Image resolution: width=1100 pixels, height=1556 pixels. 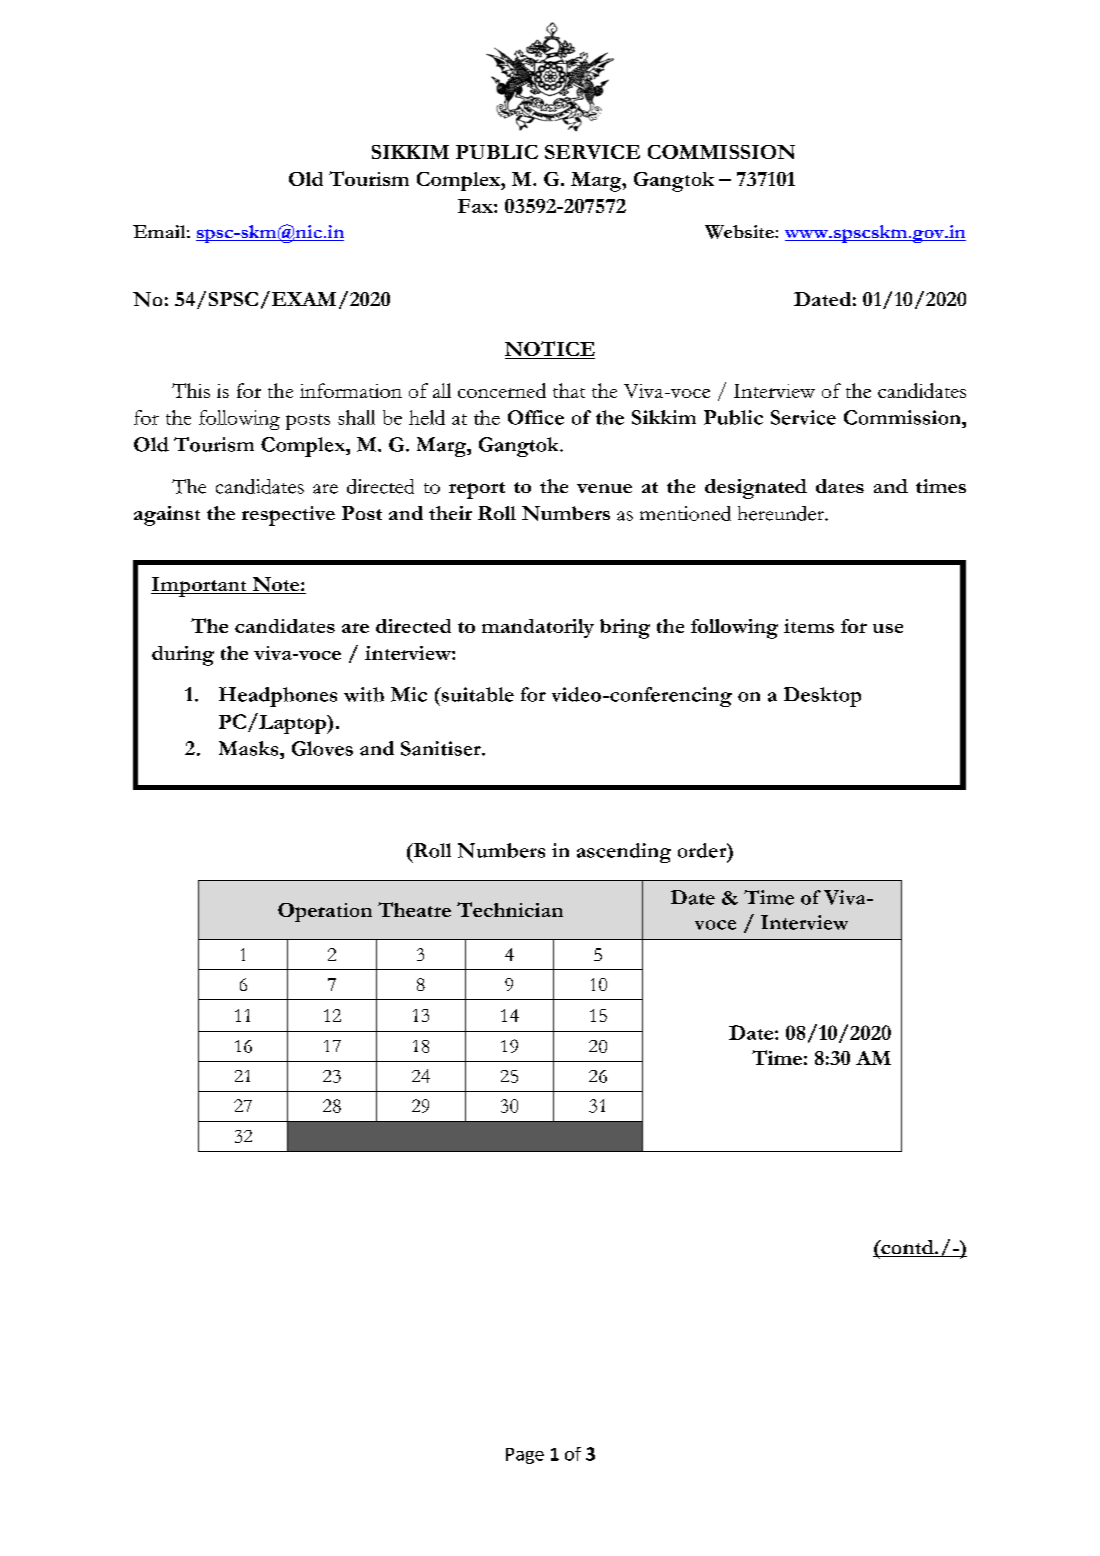 What do you see at coordinates (191, 390) in the screenshot?
I see `This` at bounding box center [191, 390].
